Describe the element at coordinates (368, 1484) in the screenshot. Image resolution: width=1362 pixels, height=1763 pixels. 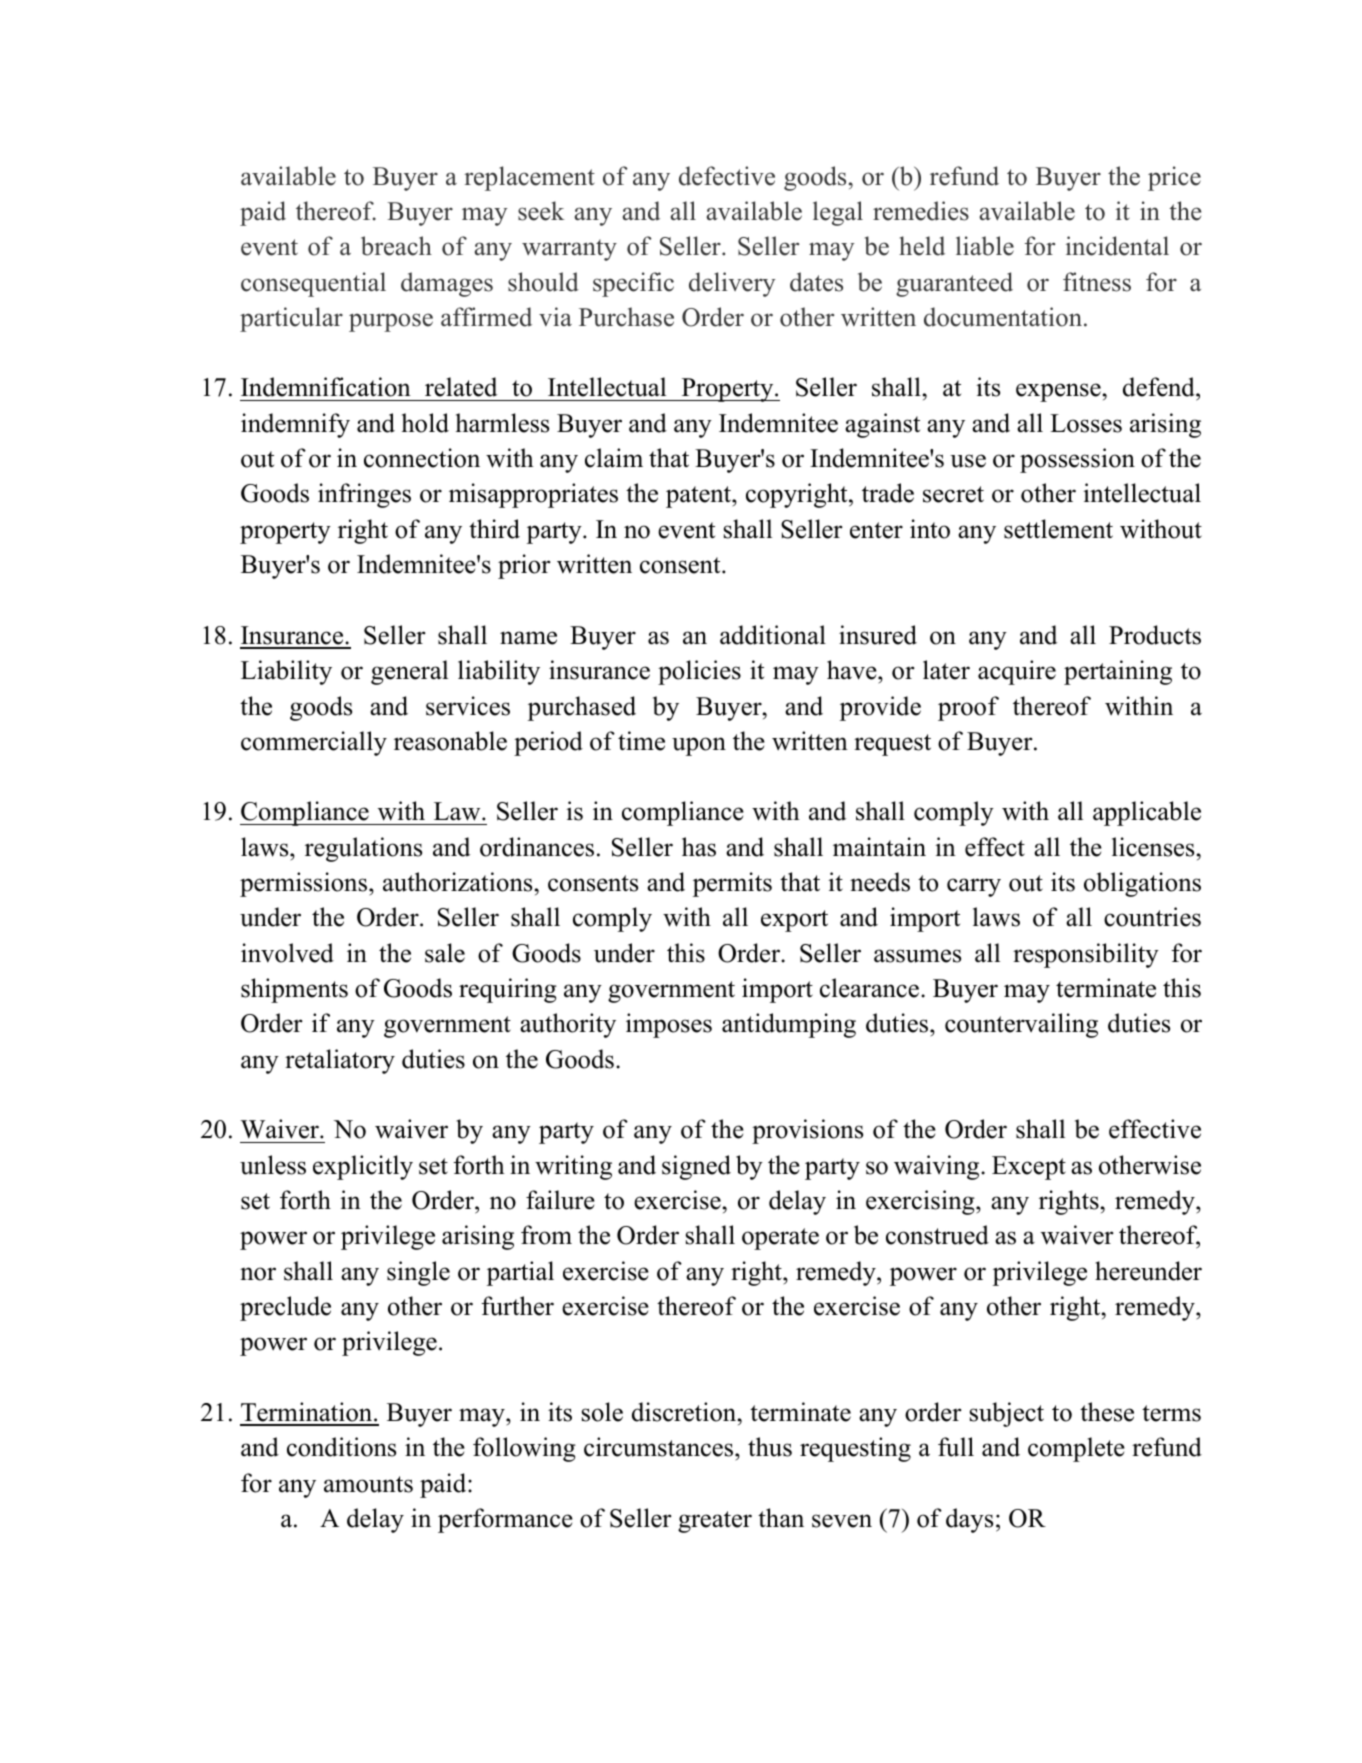
I see `amounts` at that location.
